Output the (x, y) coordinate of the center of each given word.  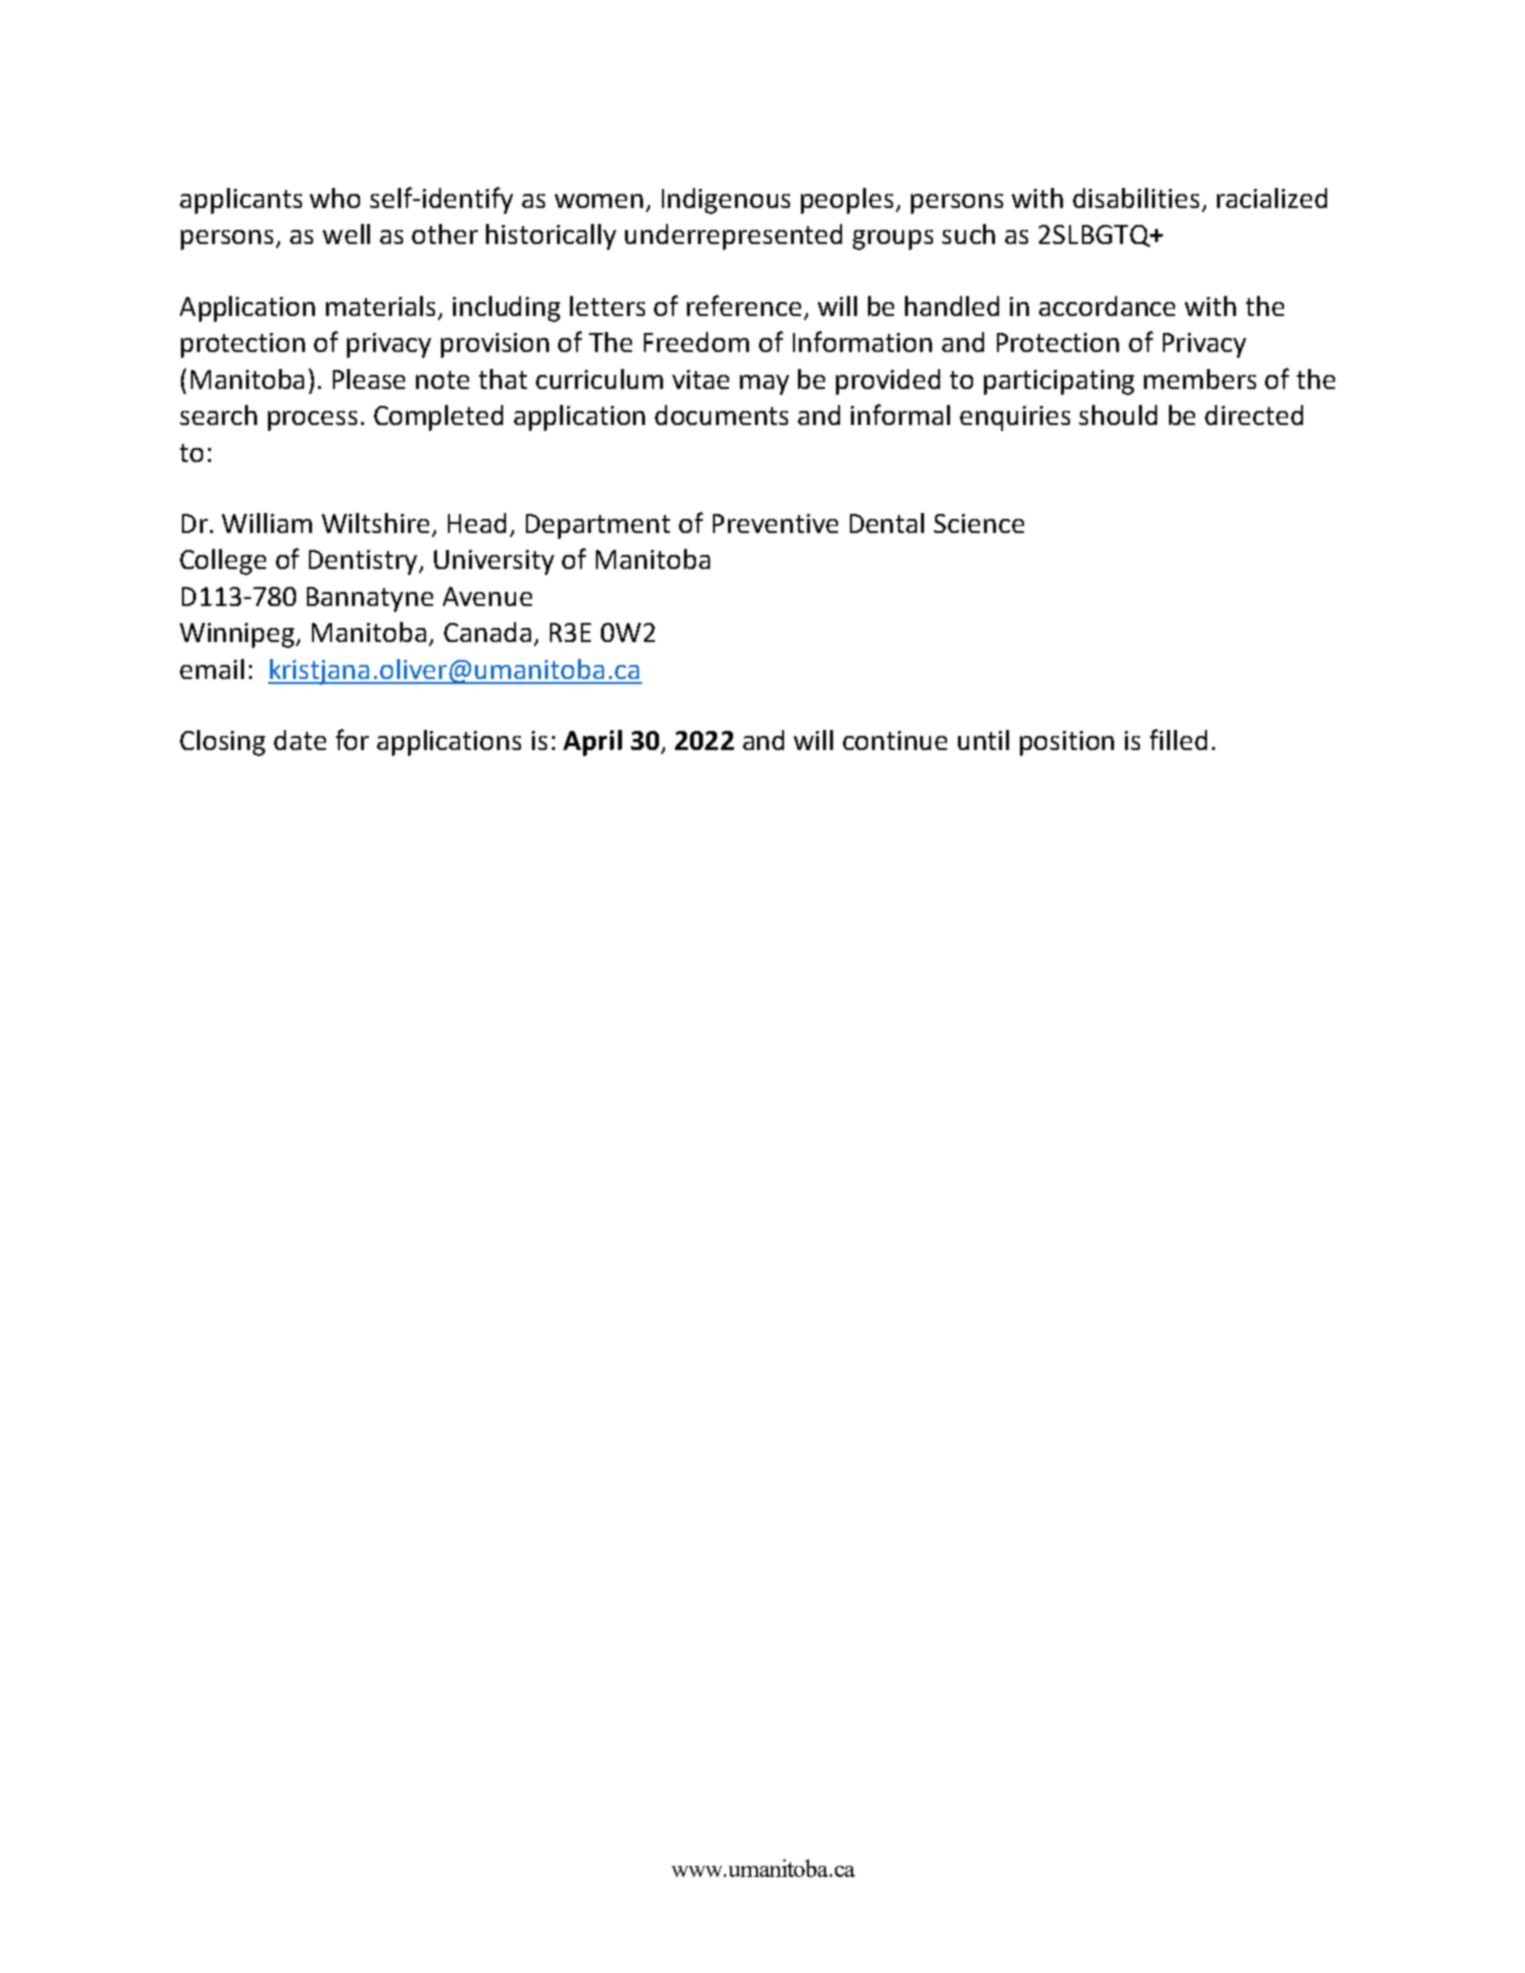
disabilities (1136, 198)
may (764, 385)
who (335, 198)
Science (979, 523)
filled (1178, 739)
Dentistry (365, 562)
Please (369, 379)
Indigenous (726, 201)
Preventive (775, 523)
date (300, 740)
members (1200, 379)
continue (895, 740)
